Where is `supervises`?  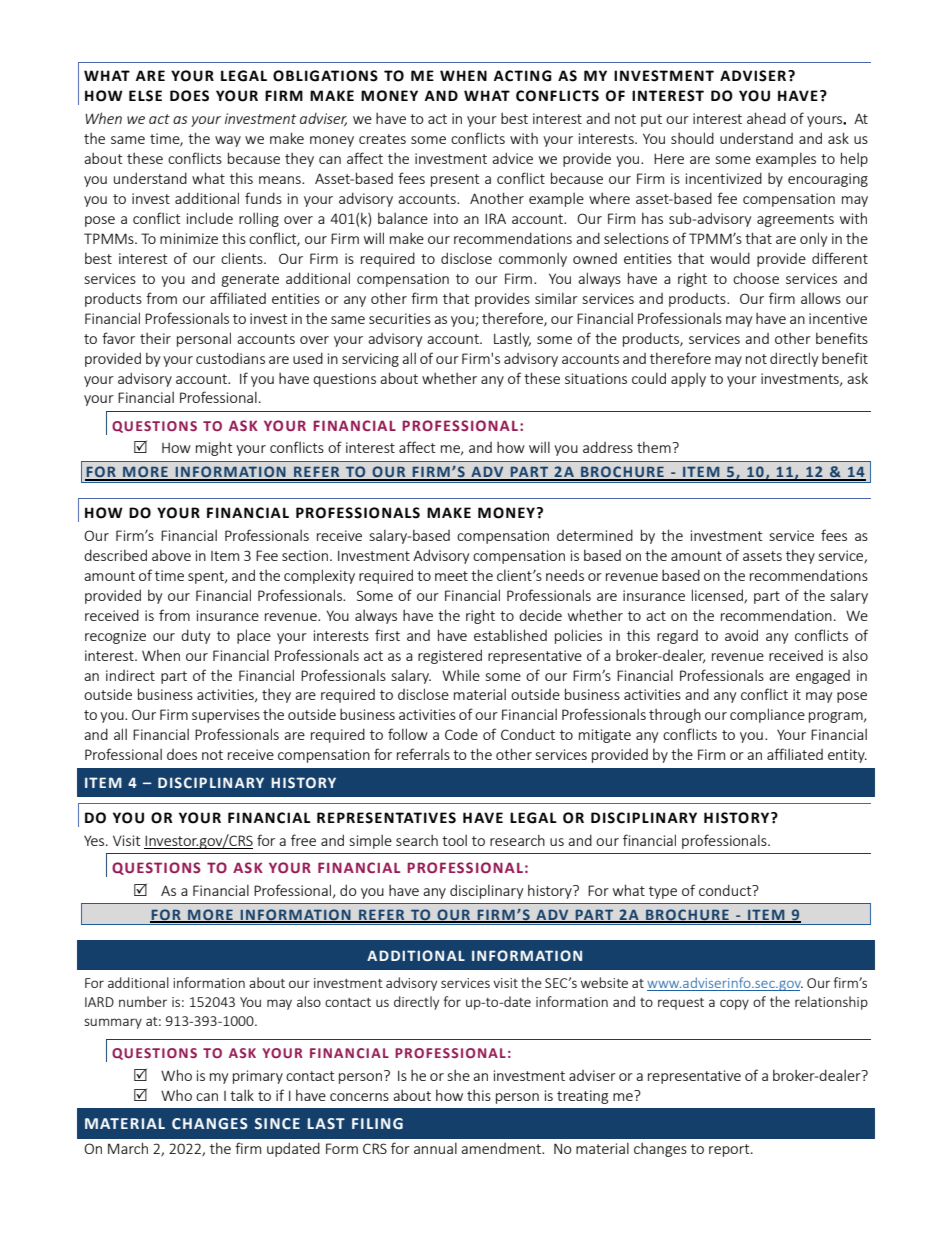
supervises is located at coordinates (226, 716).
